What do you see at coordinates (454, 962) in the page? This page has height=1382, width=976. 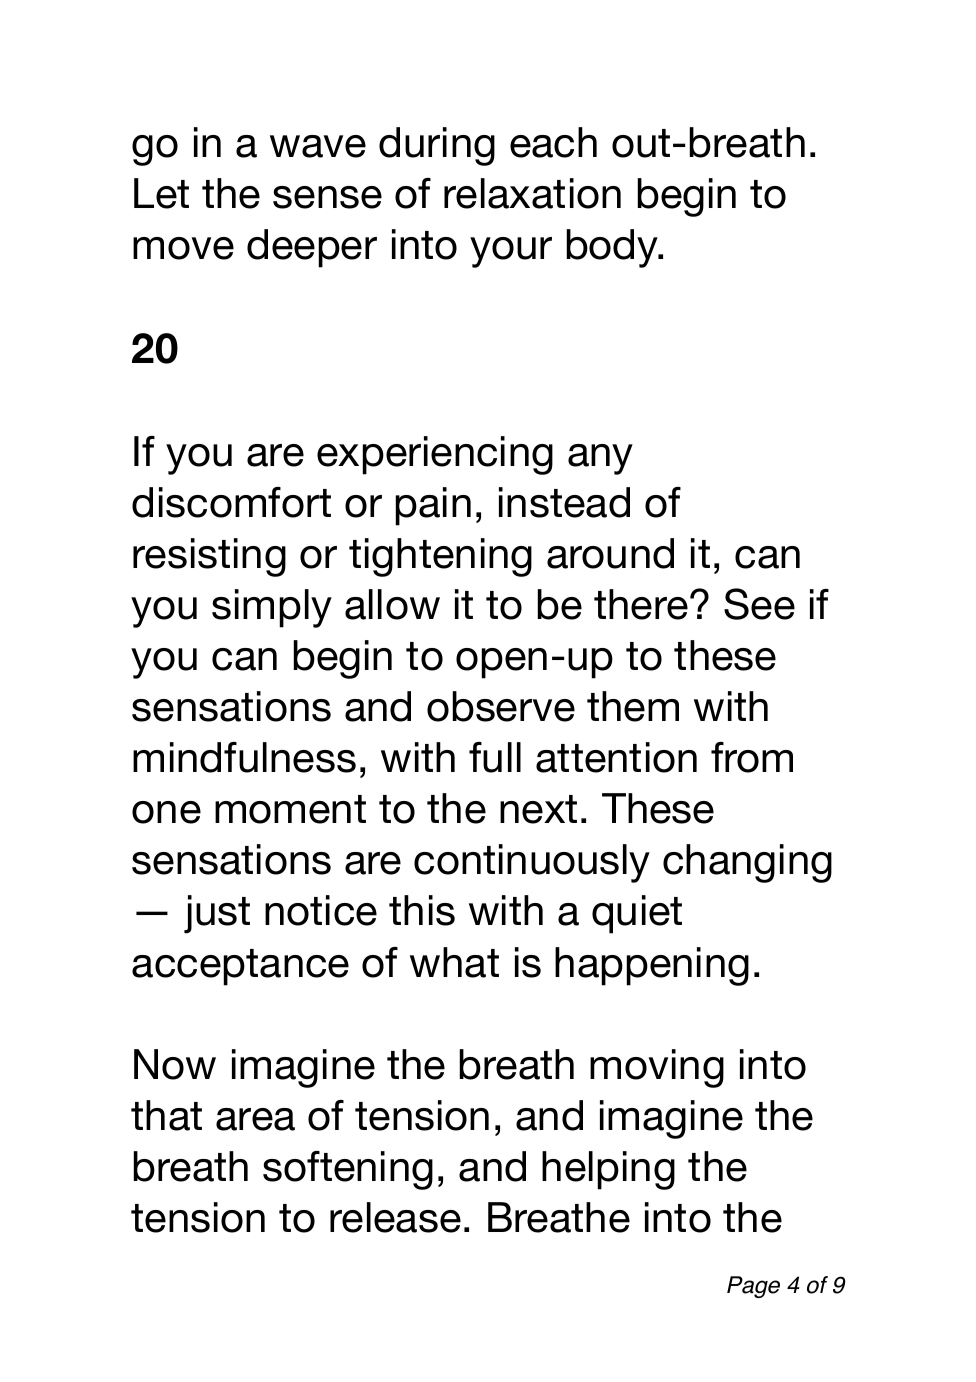 I see `what` at bounding box center [454, 962].
